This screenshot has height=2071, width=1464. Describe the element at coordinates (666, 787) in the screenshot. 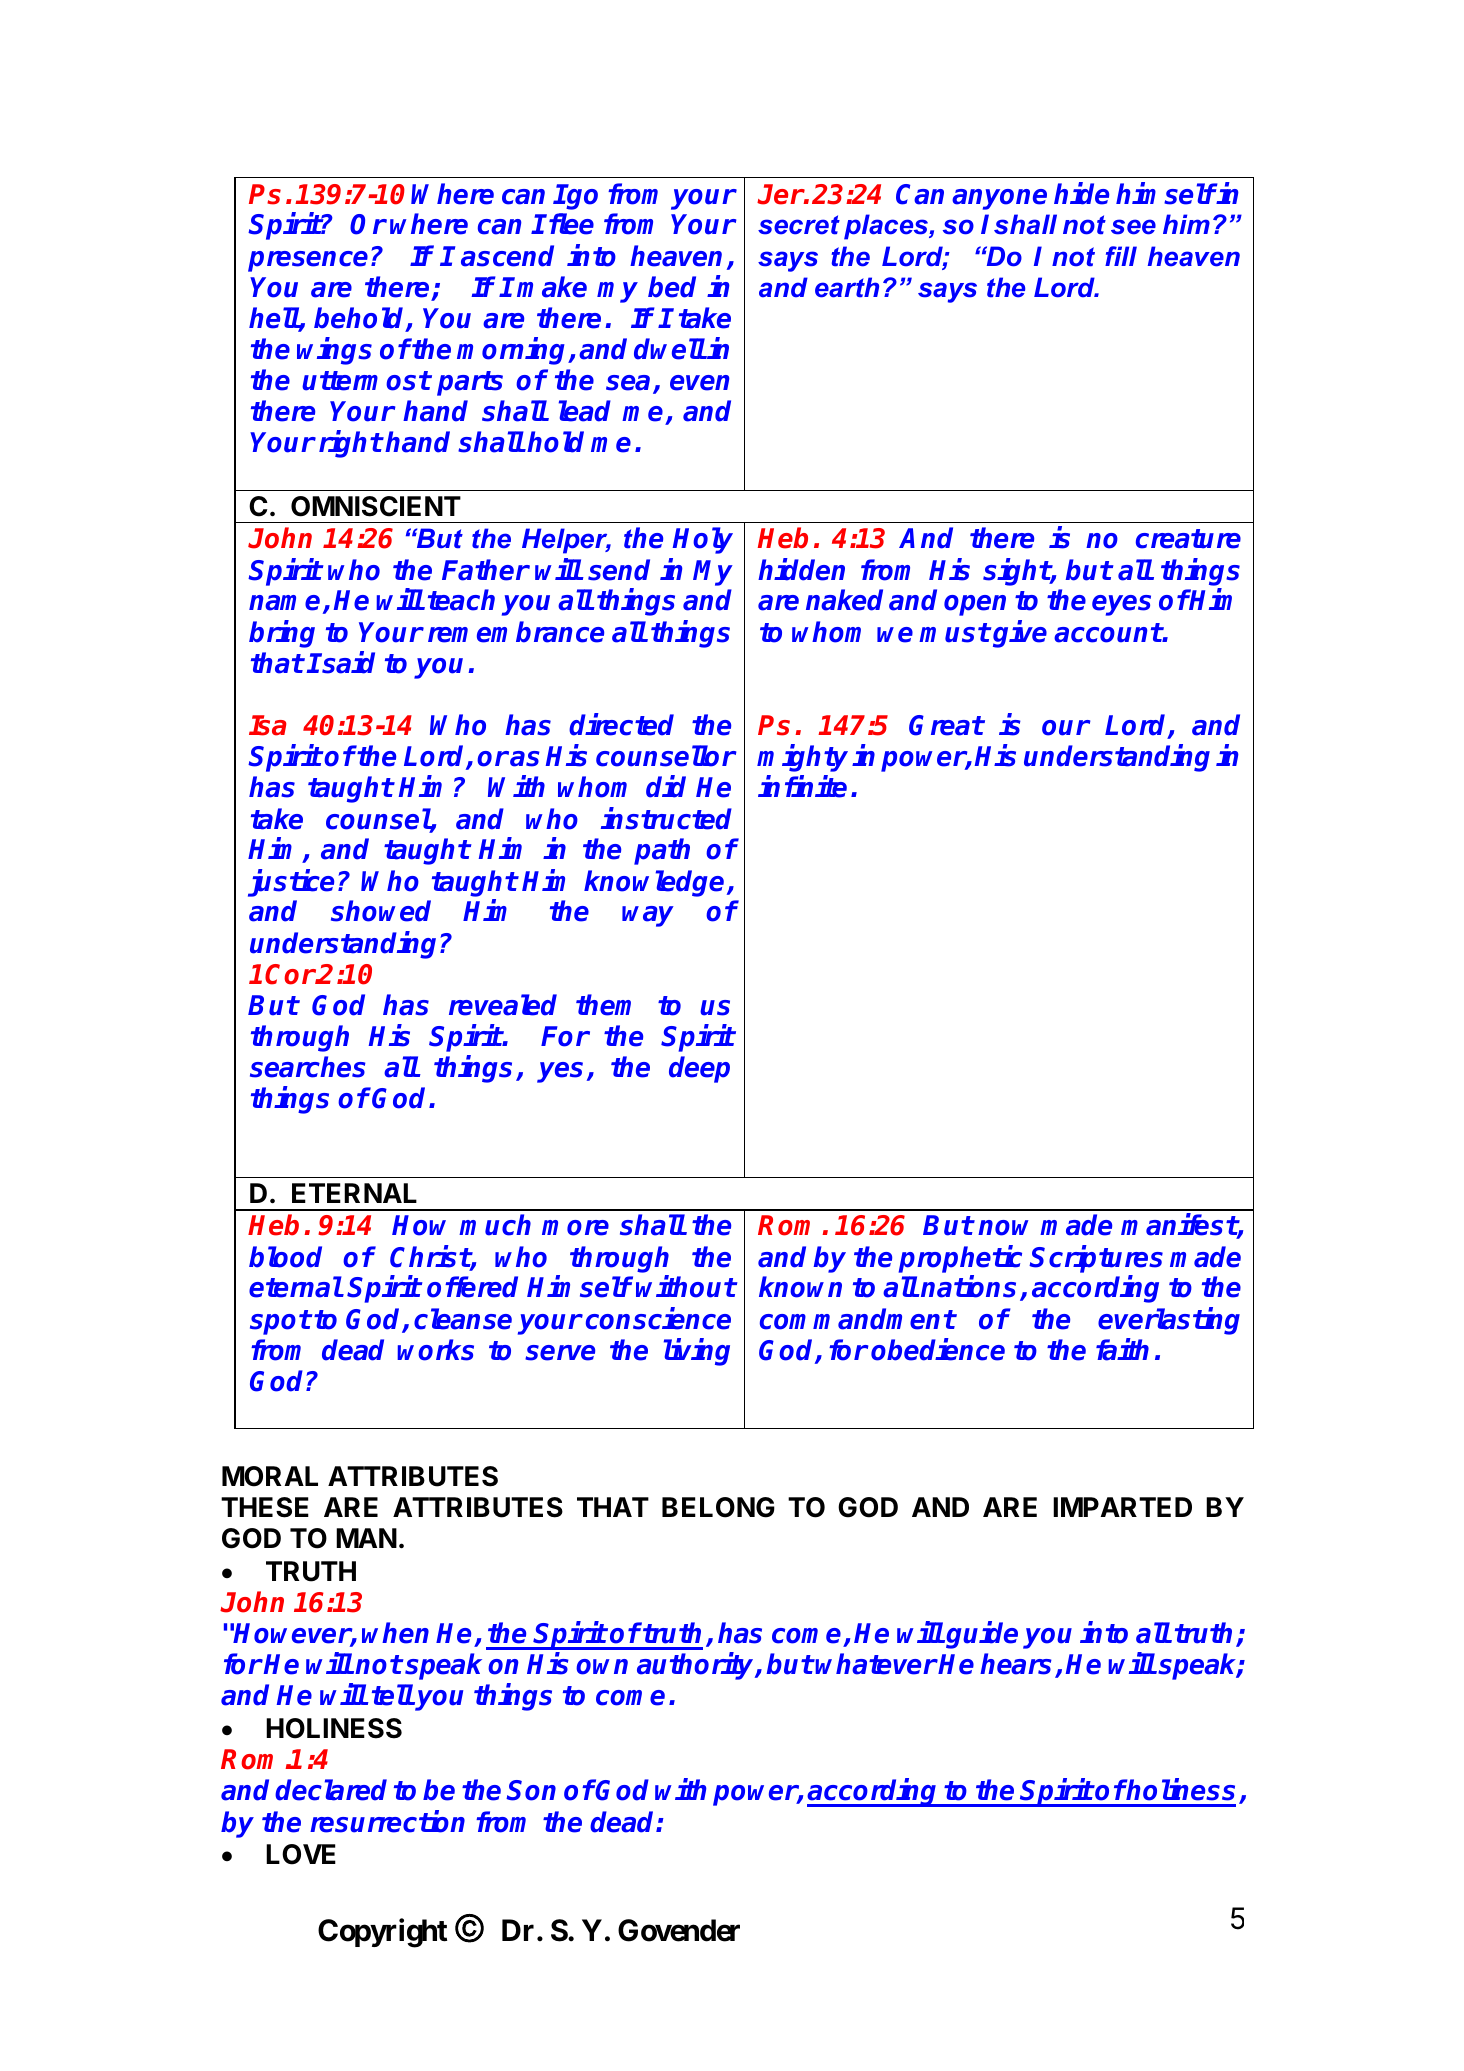

I see `did` at that location.
